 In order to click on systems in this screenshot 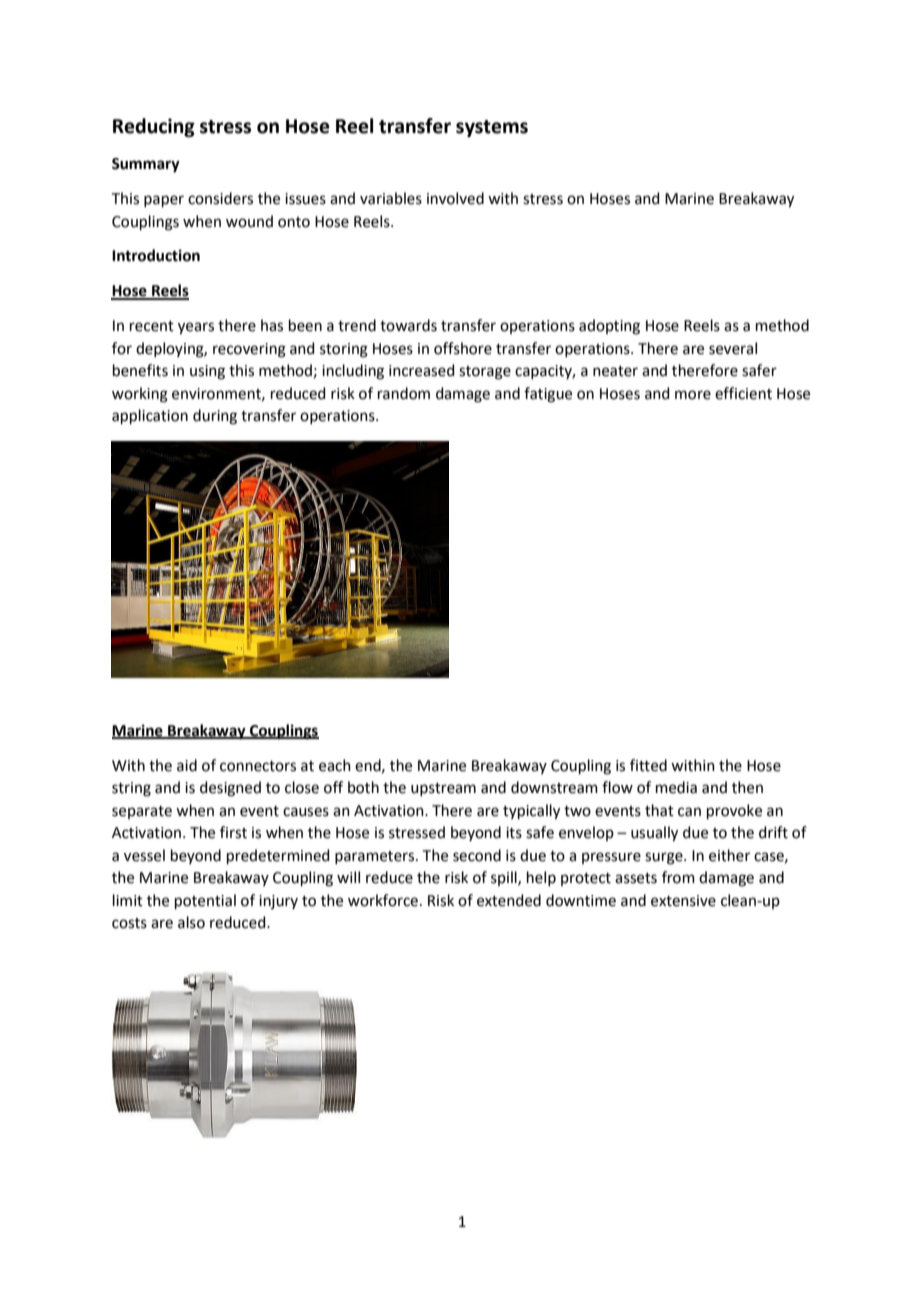, I will do `click(492, 128)`.
